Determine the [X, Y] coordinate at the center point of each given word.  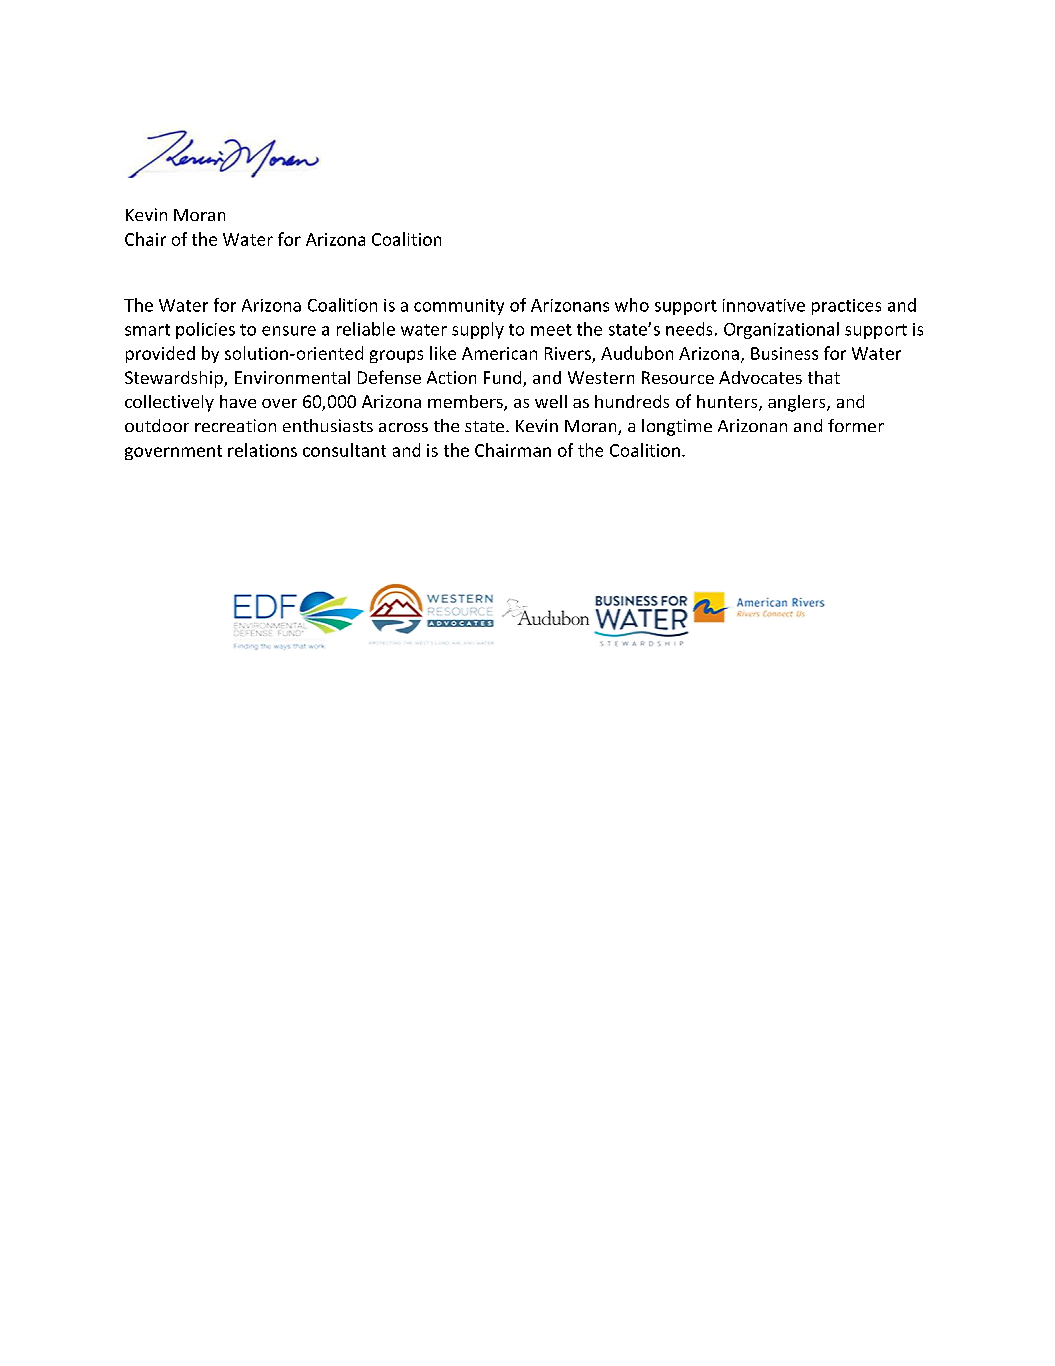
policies [205, 330]
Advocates [760, 377]
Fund [504, 379]
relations [262, 450]
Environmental [292, 377]
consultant [344, 450]
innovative [764, 305]
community [459, 307]
